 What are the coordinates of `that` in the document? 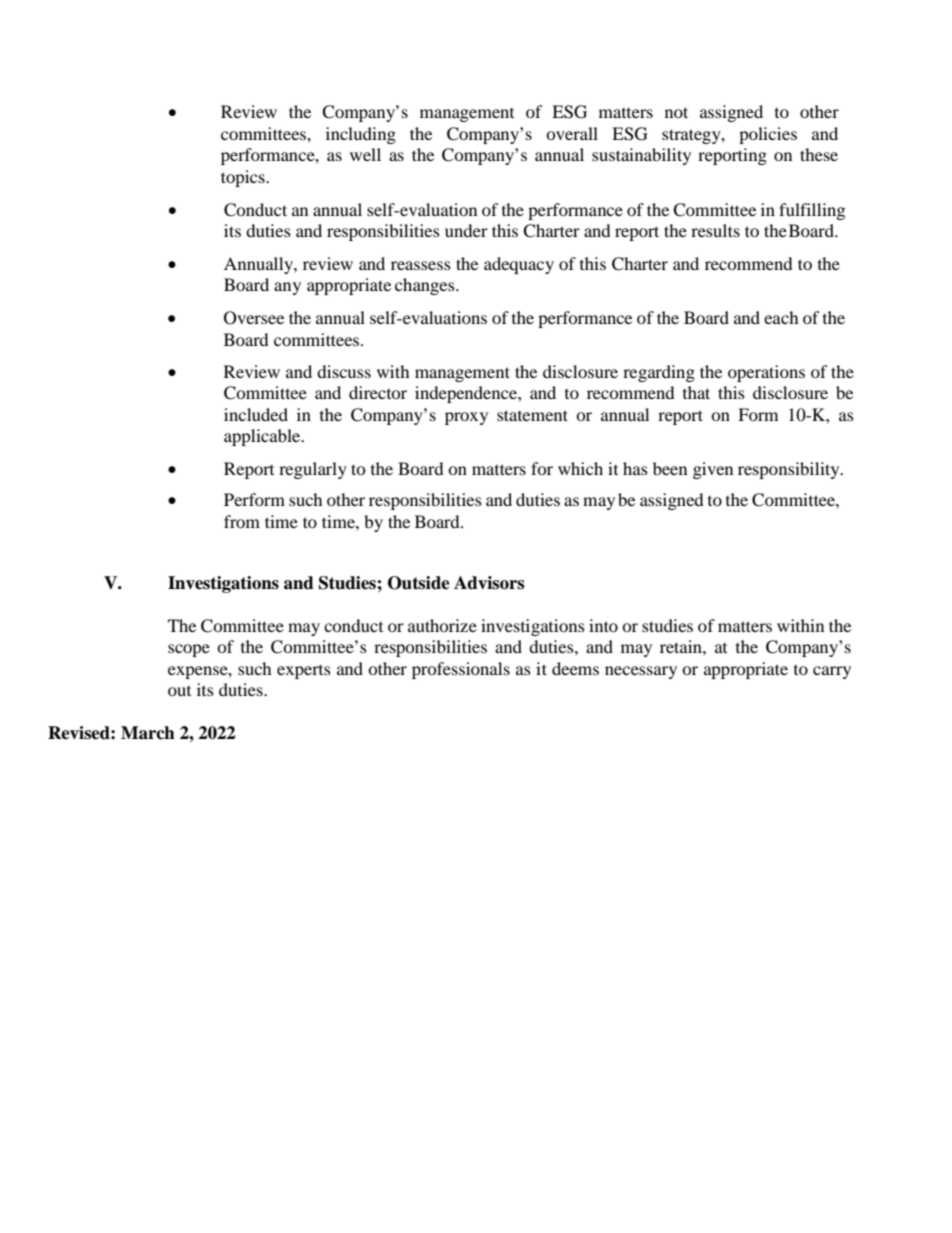 It's located at (696, 392).
